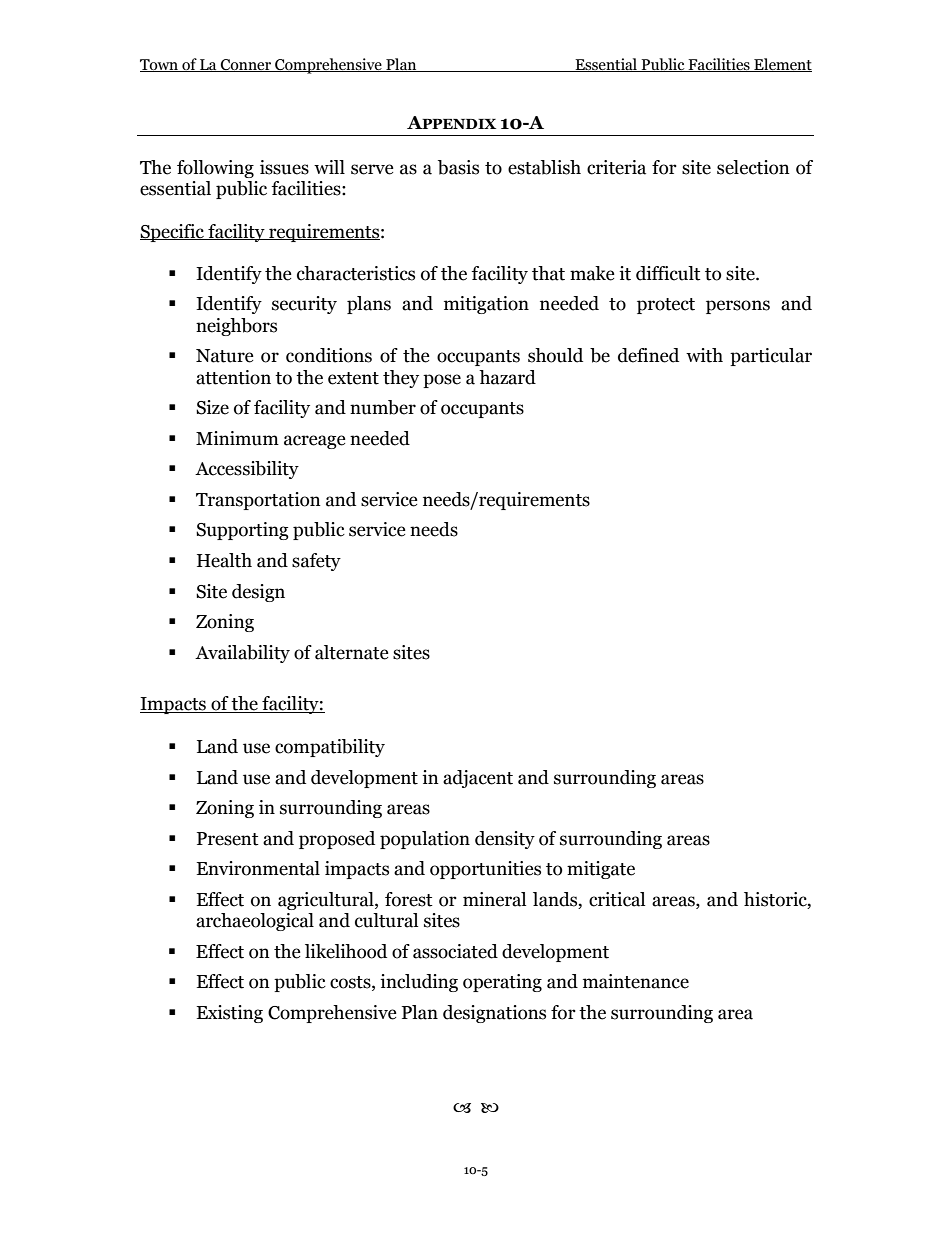 The width and height of the document is (952, 1233). What do you see at coordinates (458, 167) in the document?
I see `basis` at bounding box center [458, 167].
